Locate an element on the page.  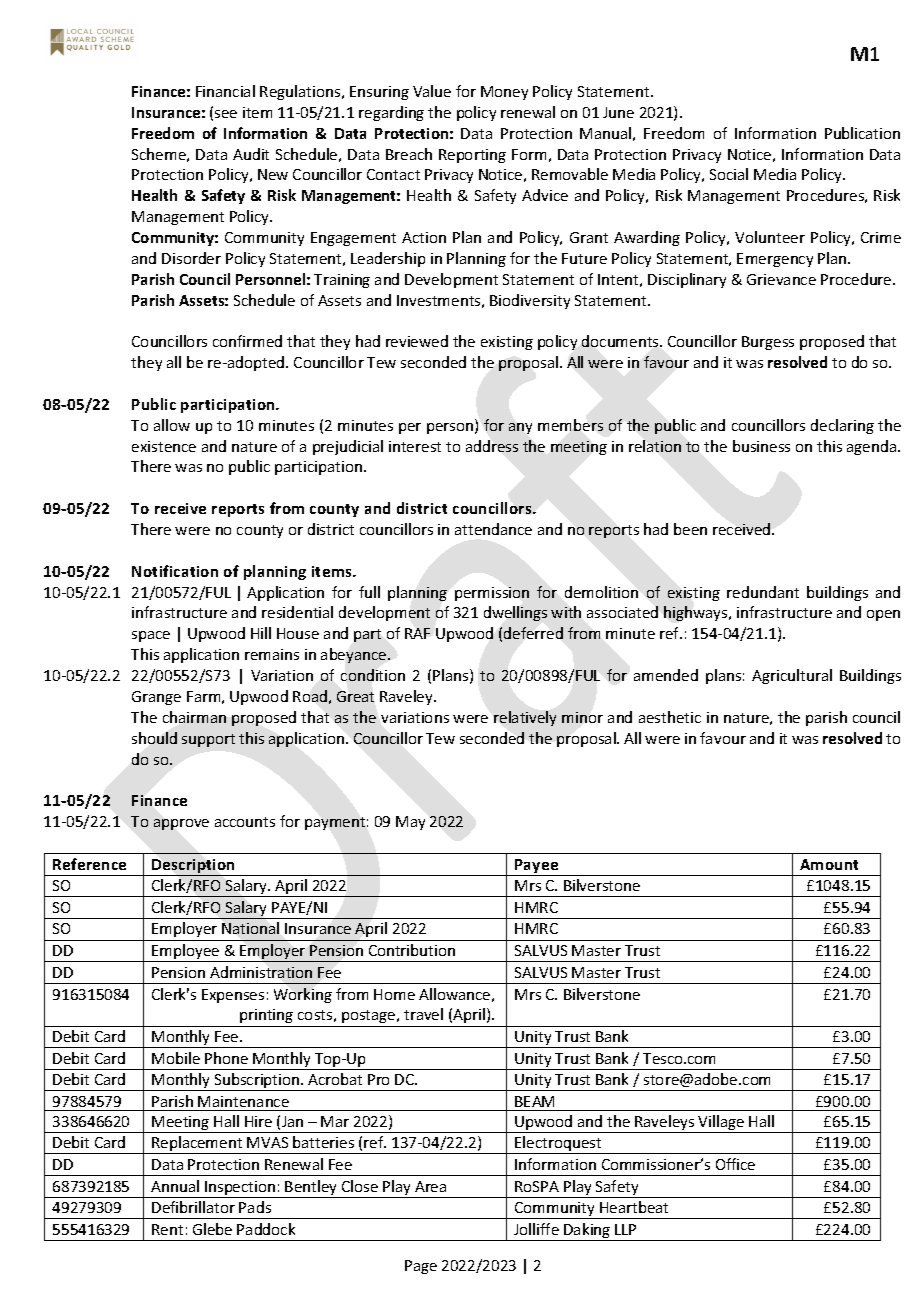
Office is located at coordinates (735, 1164).
